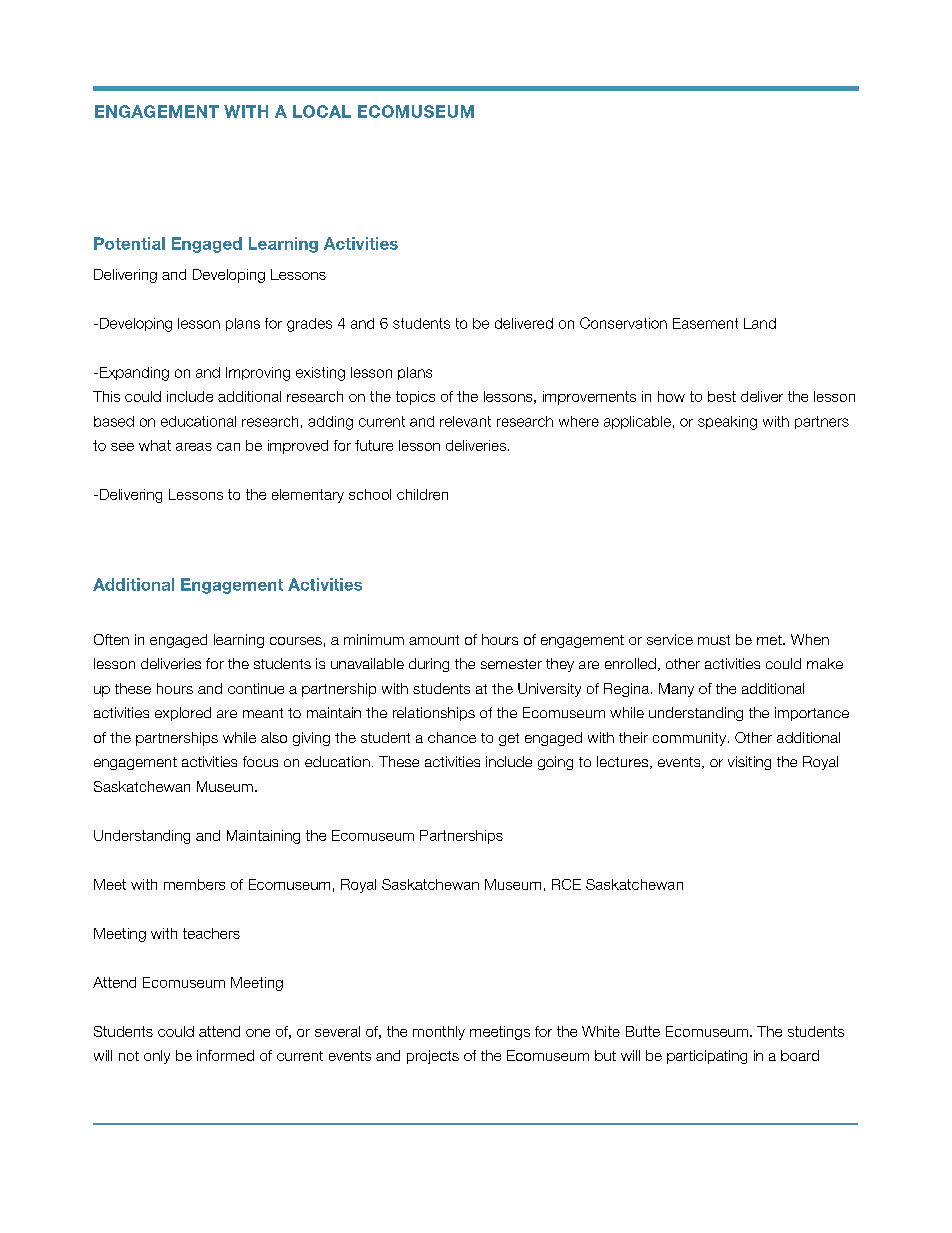 The width and height of the page is (952, 1233). I want to click on informed, so click(225, 1055).
